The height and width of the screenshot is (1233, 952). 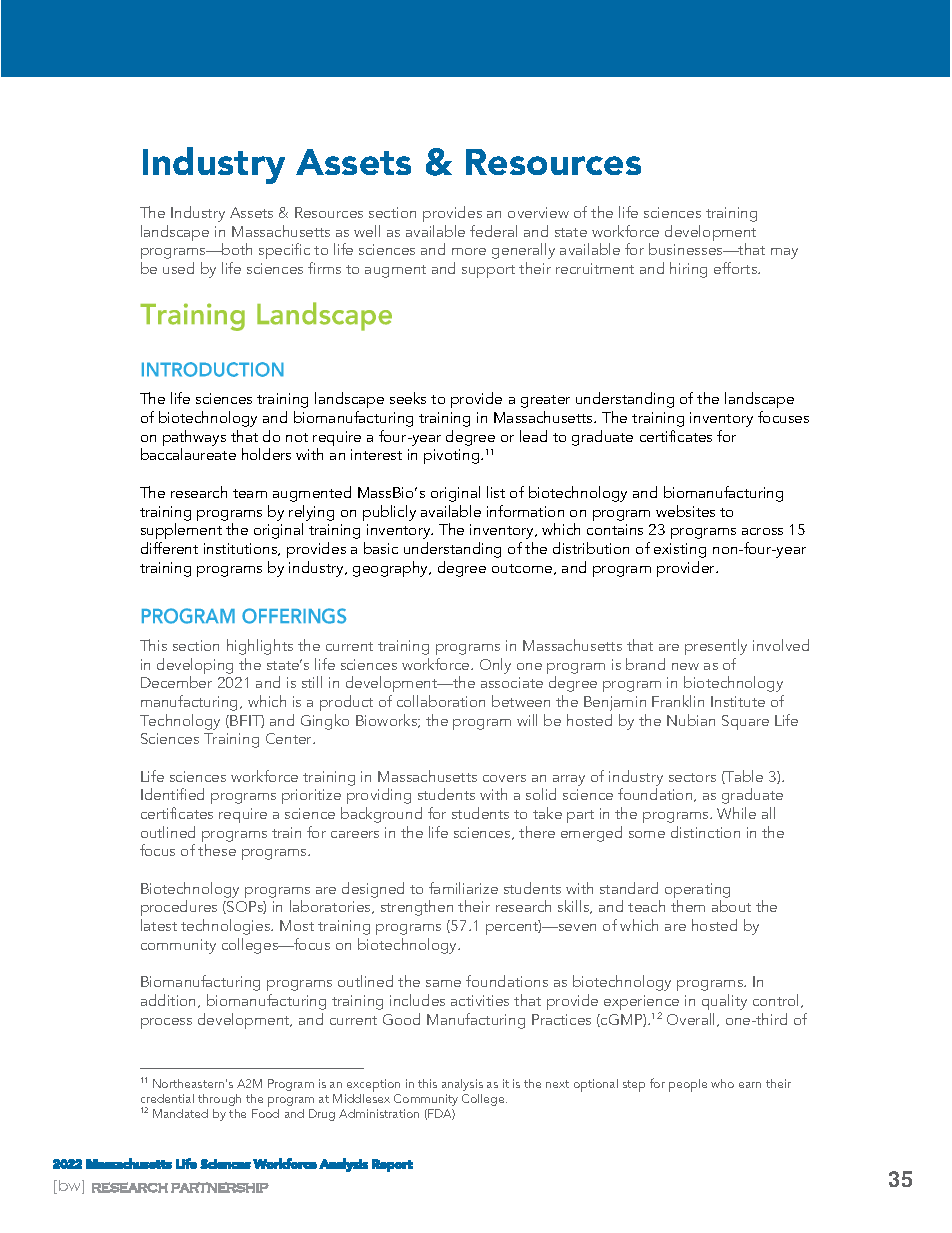 What do you see at coordinates (266, 454) in the screenshot?
I see `holders` at bounding box center [266, 454].
